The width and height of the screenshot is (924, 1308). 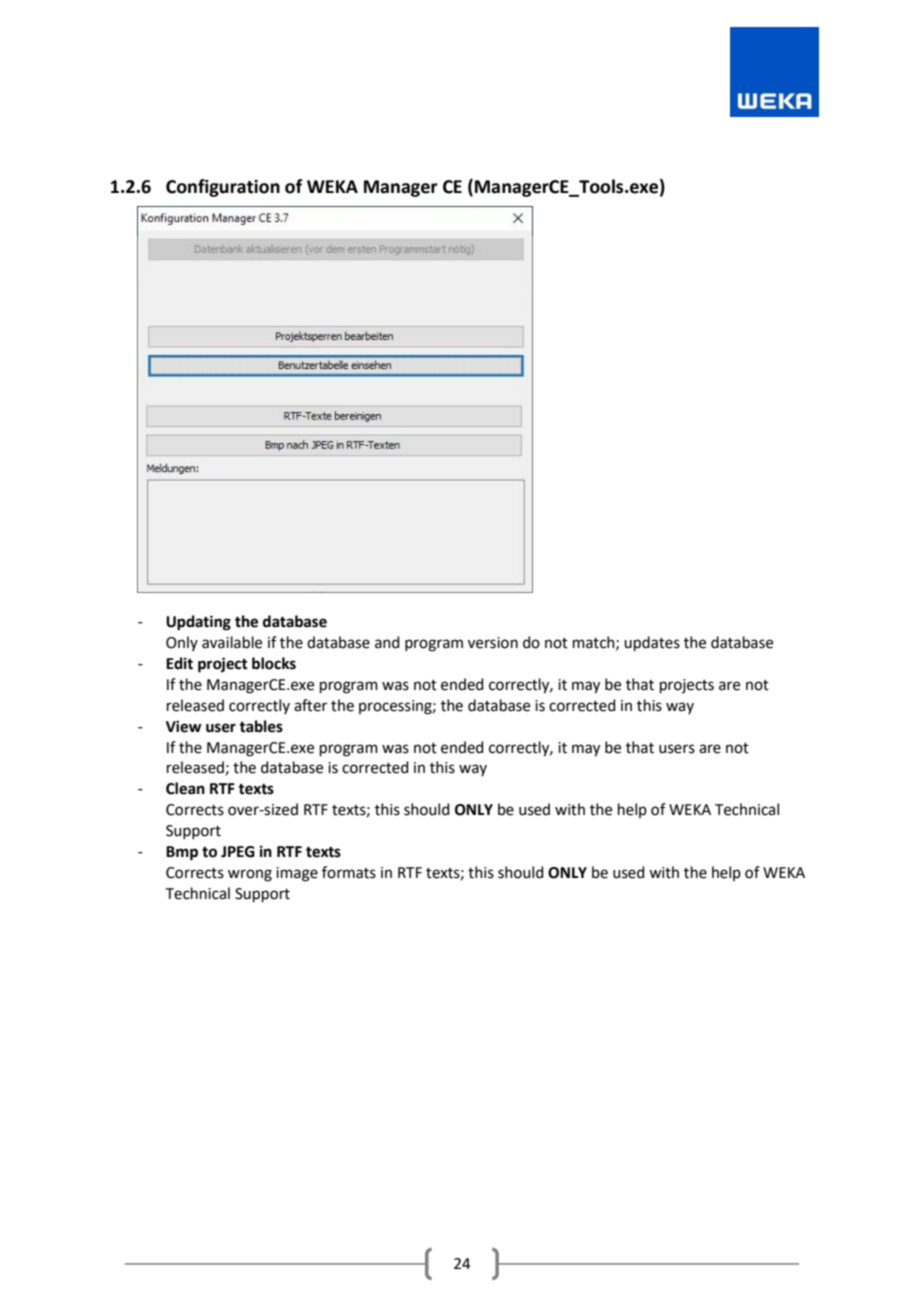 What do you see at coordinates (250, 875) in the screenshot?
I see `wrong` at bounding box center [250, 875].
